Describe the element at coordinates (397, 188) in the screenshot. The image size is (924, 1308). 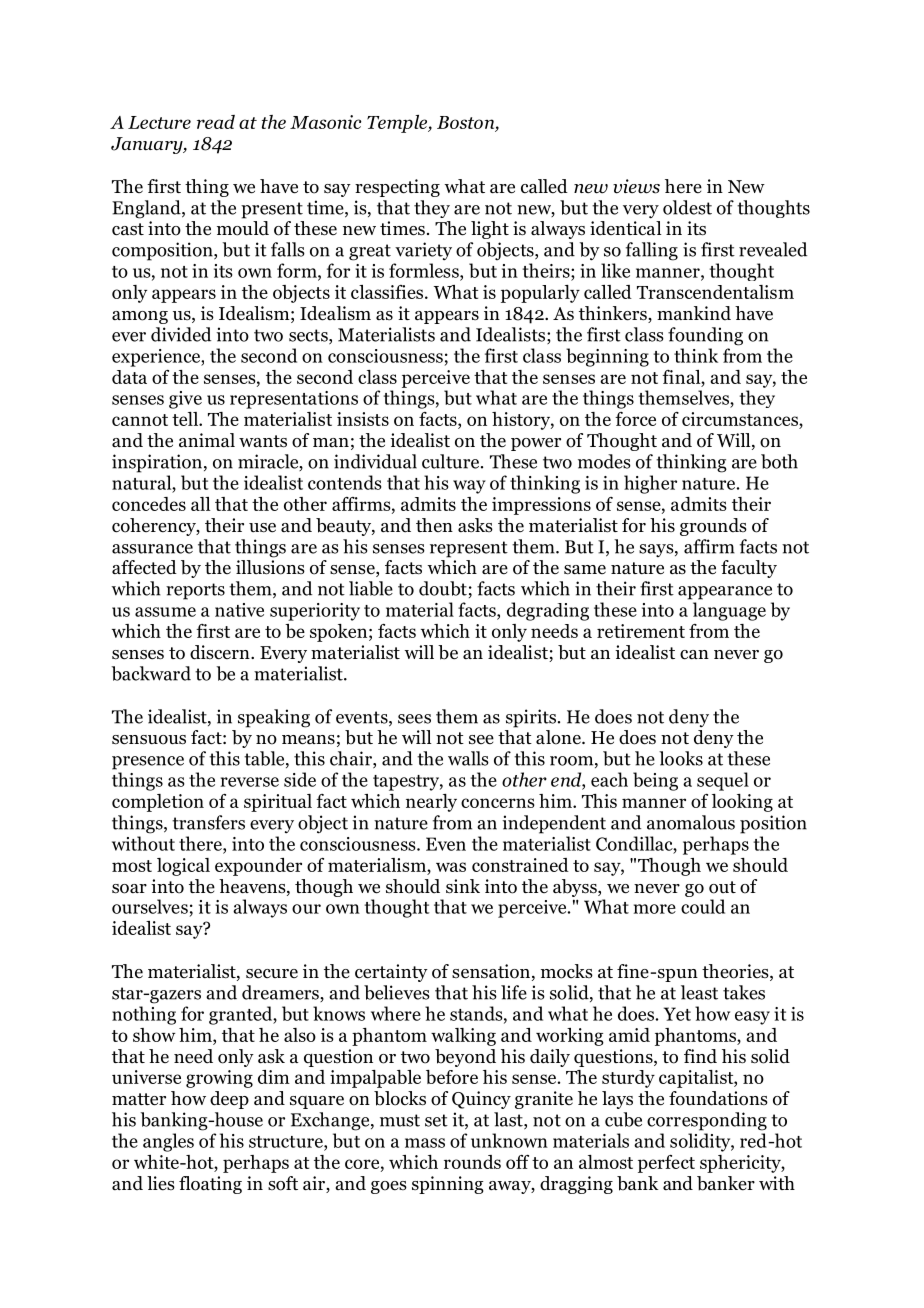
I see `respecting` at that location.
